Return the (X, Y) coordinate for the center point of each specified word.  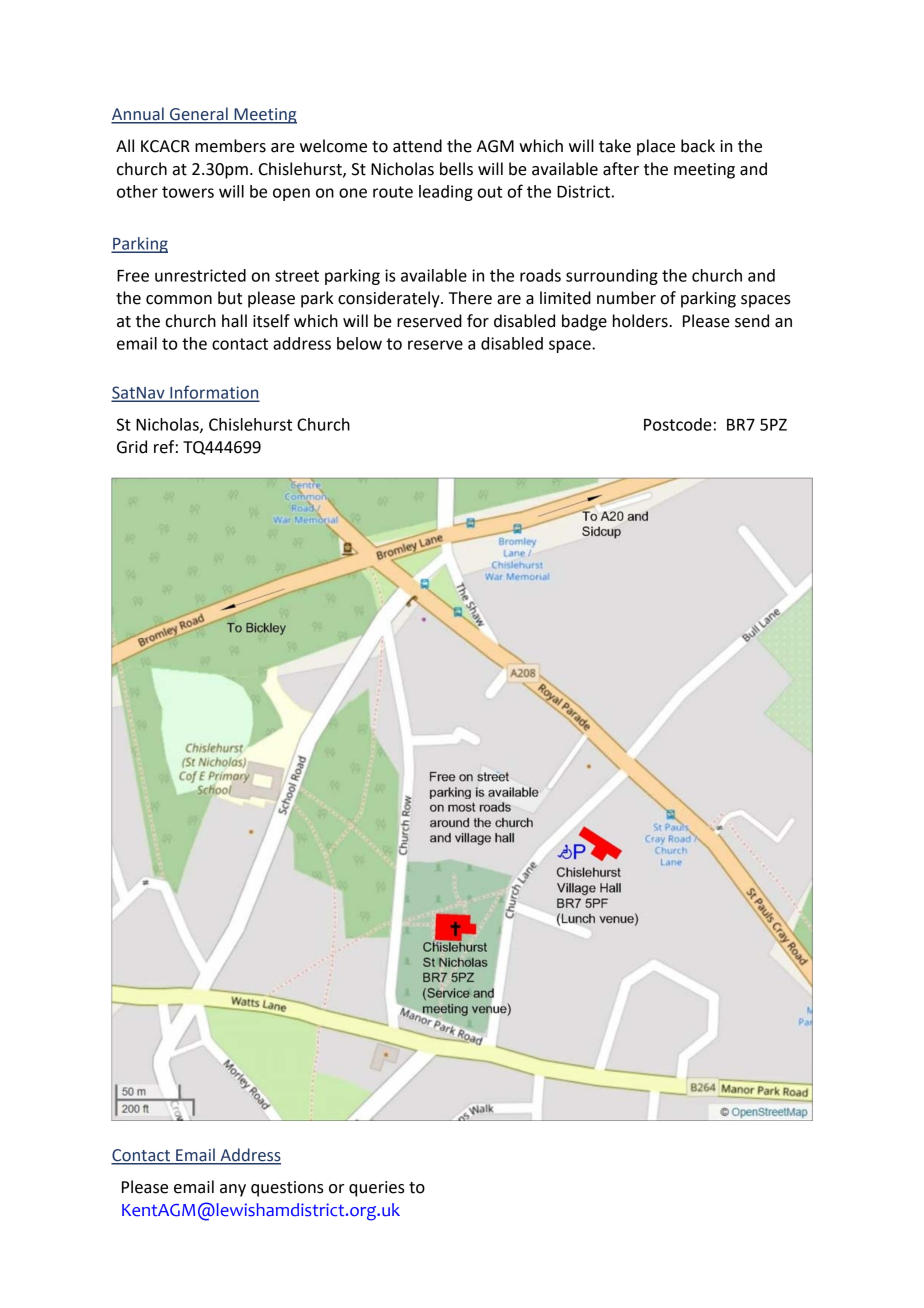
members (230, 146)
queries (377, 1189)
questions (287, 1189)
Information (214, 393)
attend (417, 146)
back (698, 146)
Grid (132, 447)
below (359, 343)
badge (584, 322)
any (233, 1190)
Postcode (678, 424)
